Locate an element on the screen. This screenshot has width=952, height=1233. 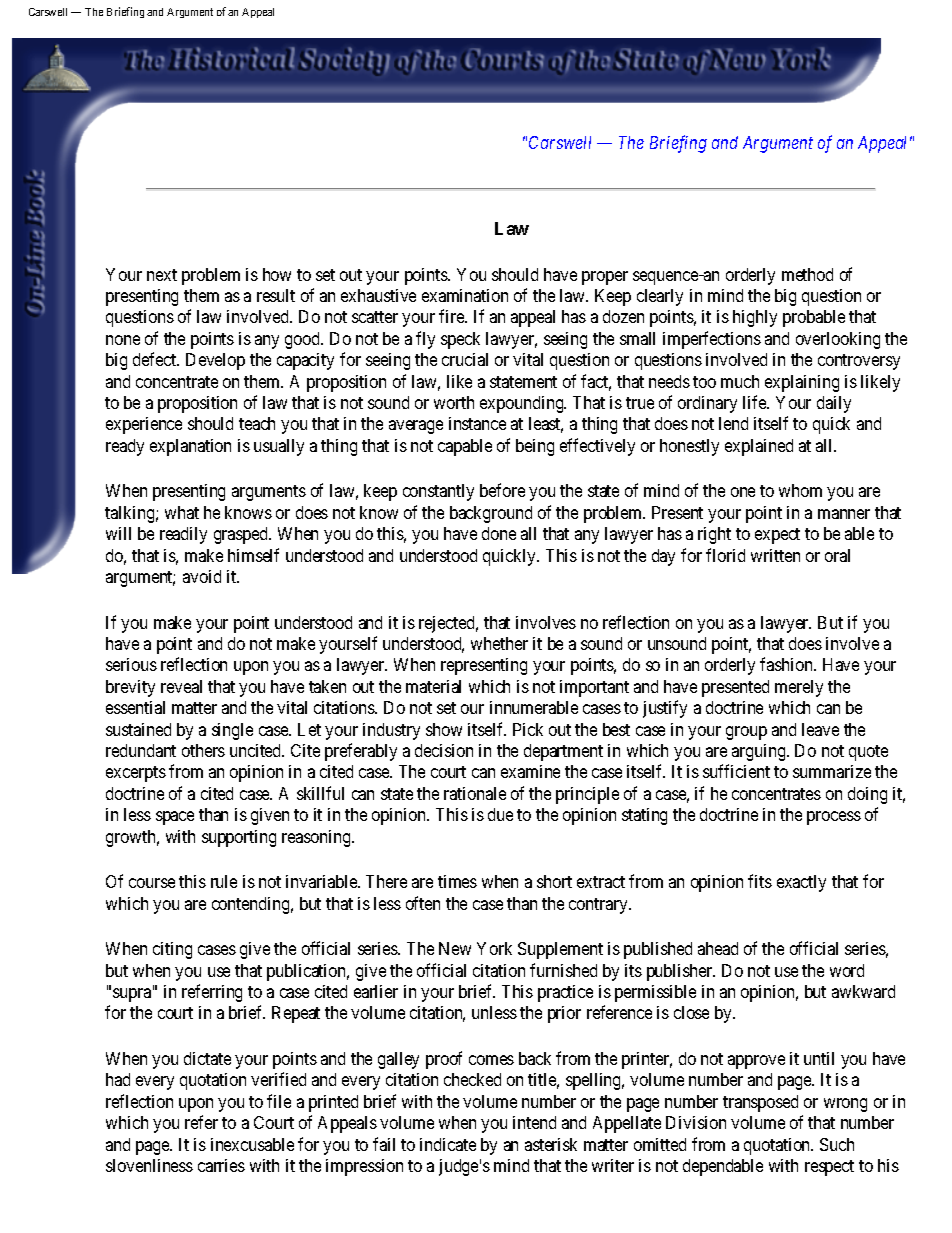
whether is located at coordinates (499, 643).
